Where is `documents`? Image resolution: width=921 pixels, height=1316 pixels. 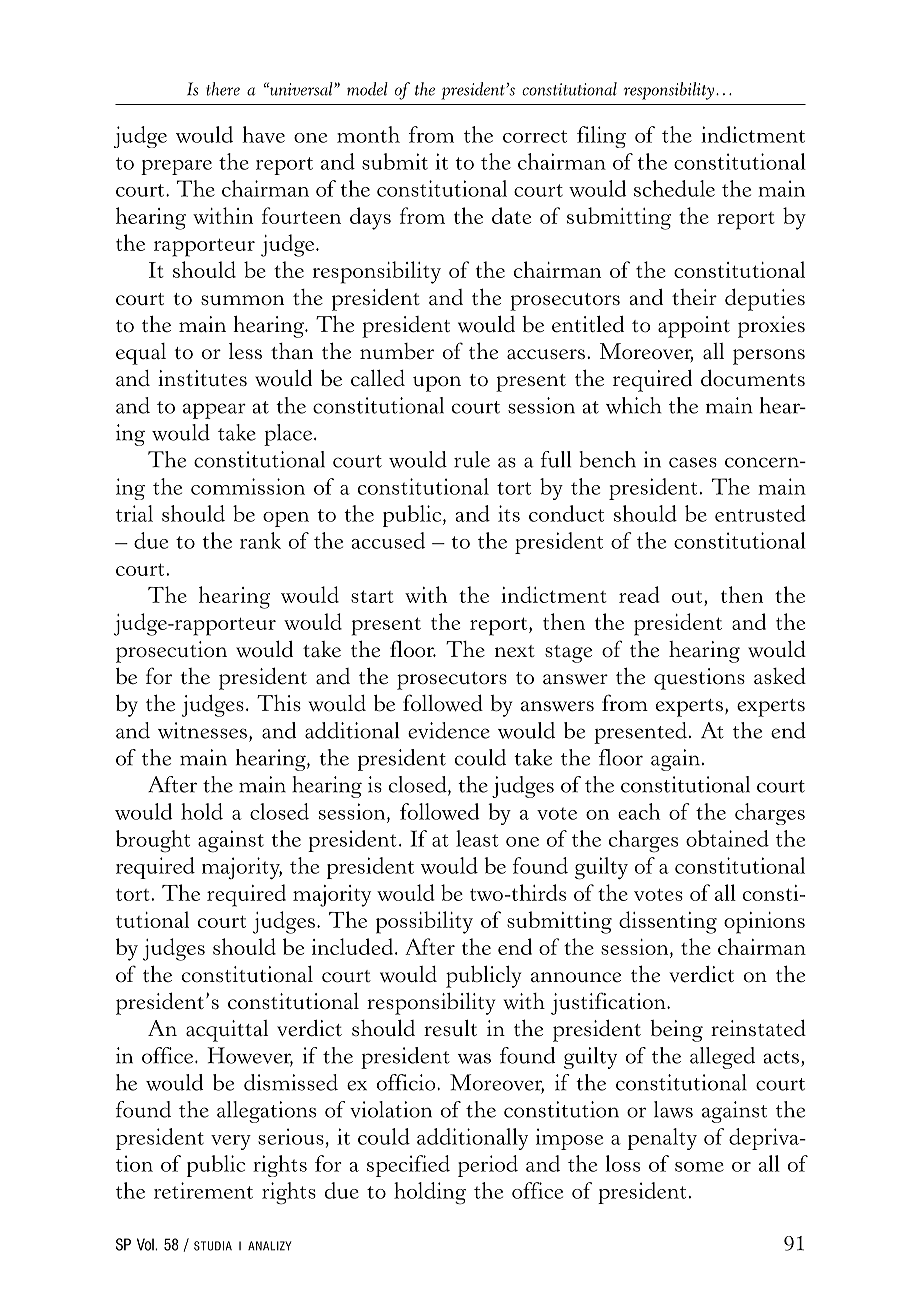 documents is located at coordinates (753, 378).
